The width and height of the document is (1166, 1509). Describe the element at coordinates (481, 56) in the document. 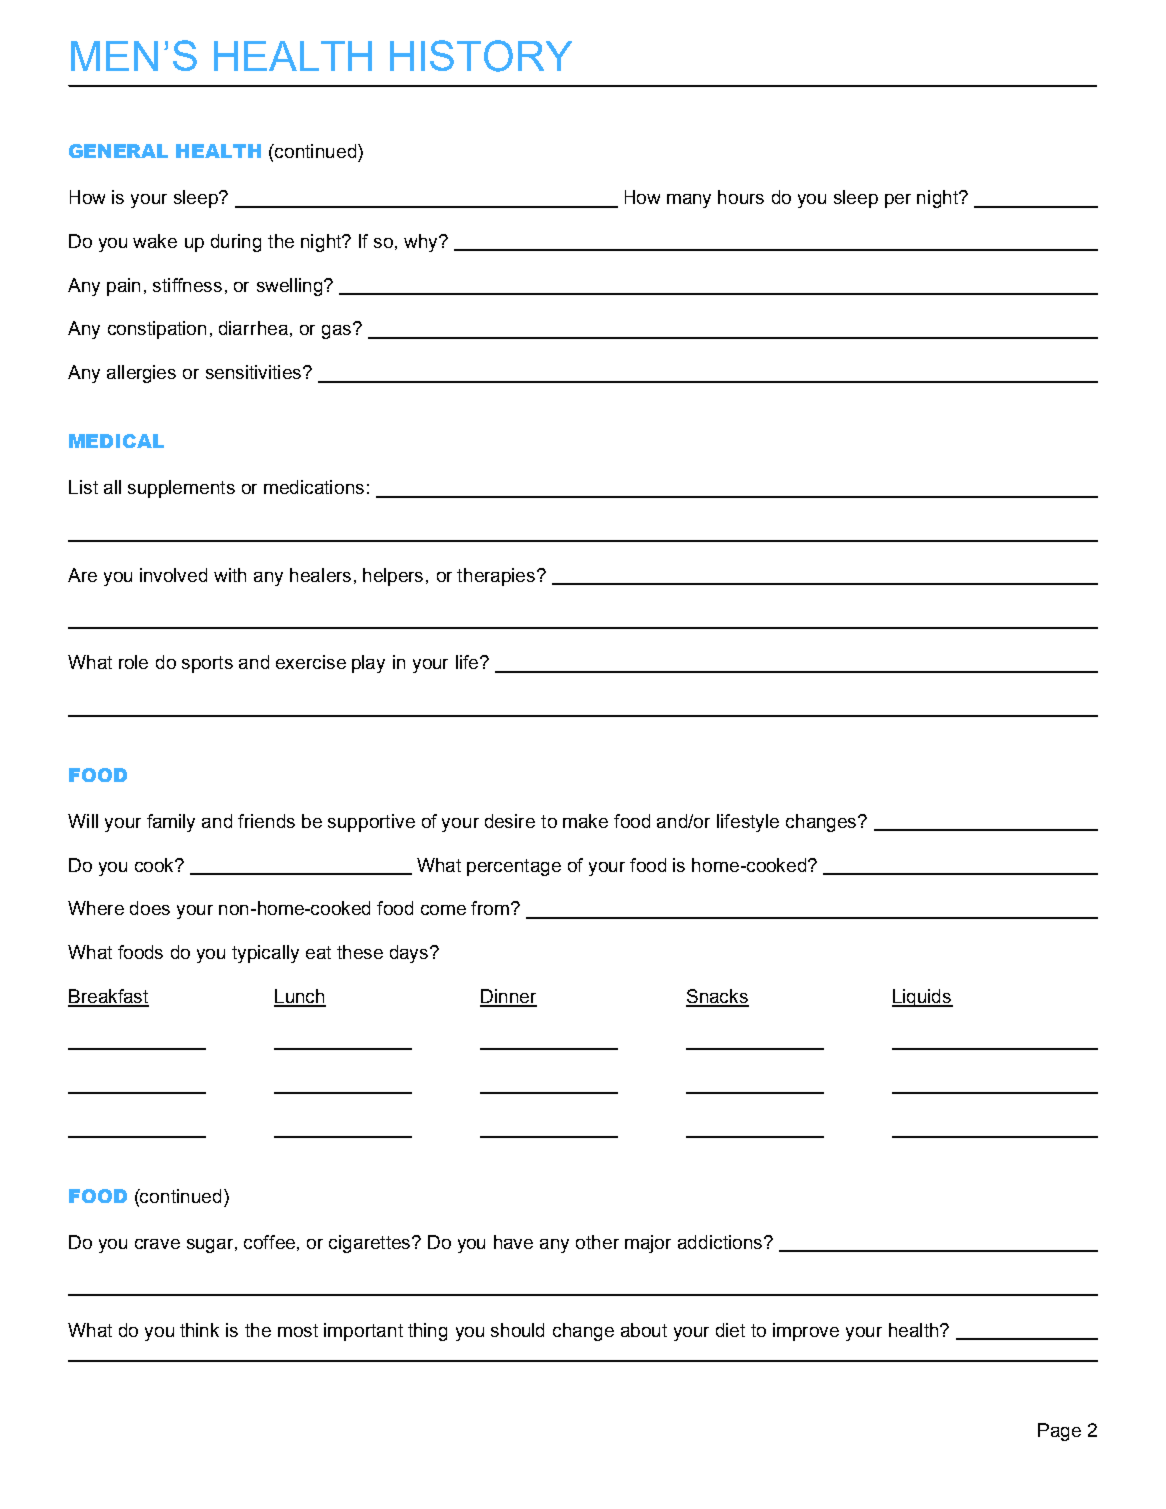

I see `HISTORY` at that location.
